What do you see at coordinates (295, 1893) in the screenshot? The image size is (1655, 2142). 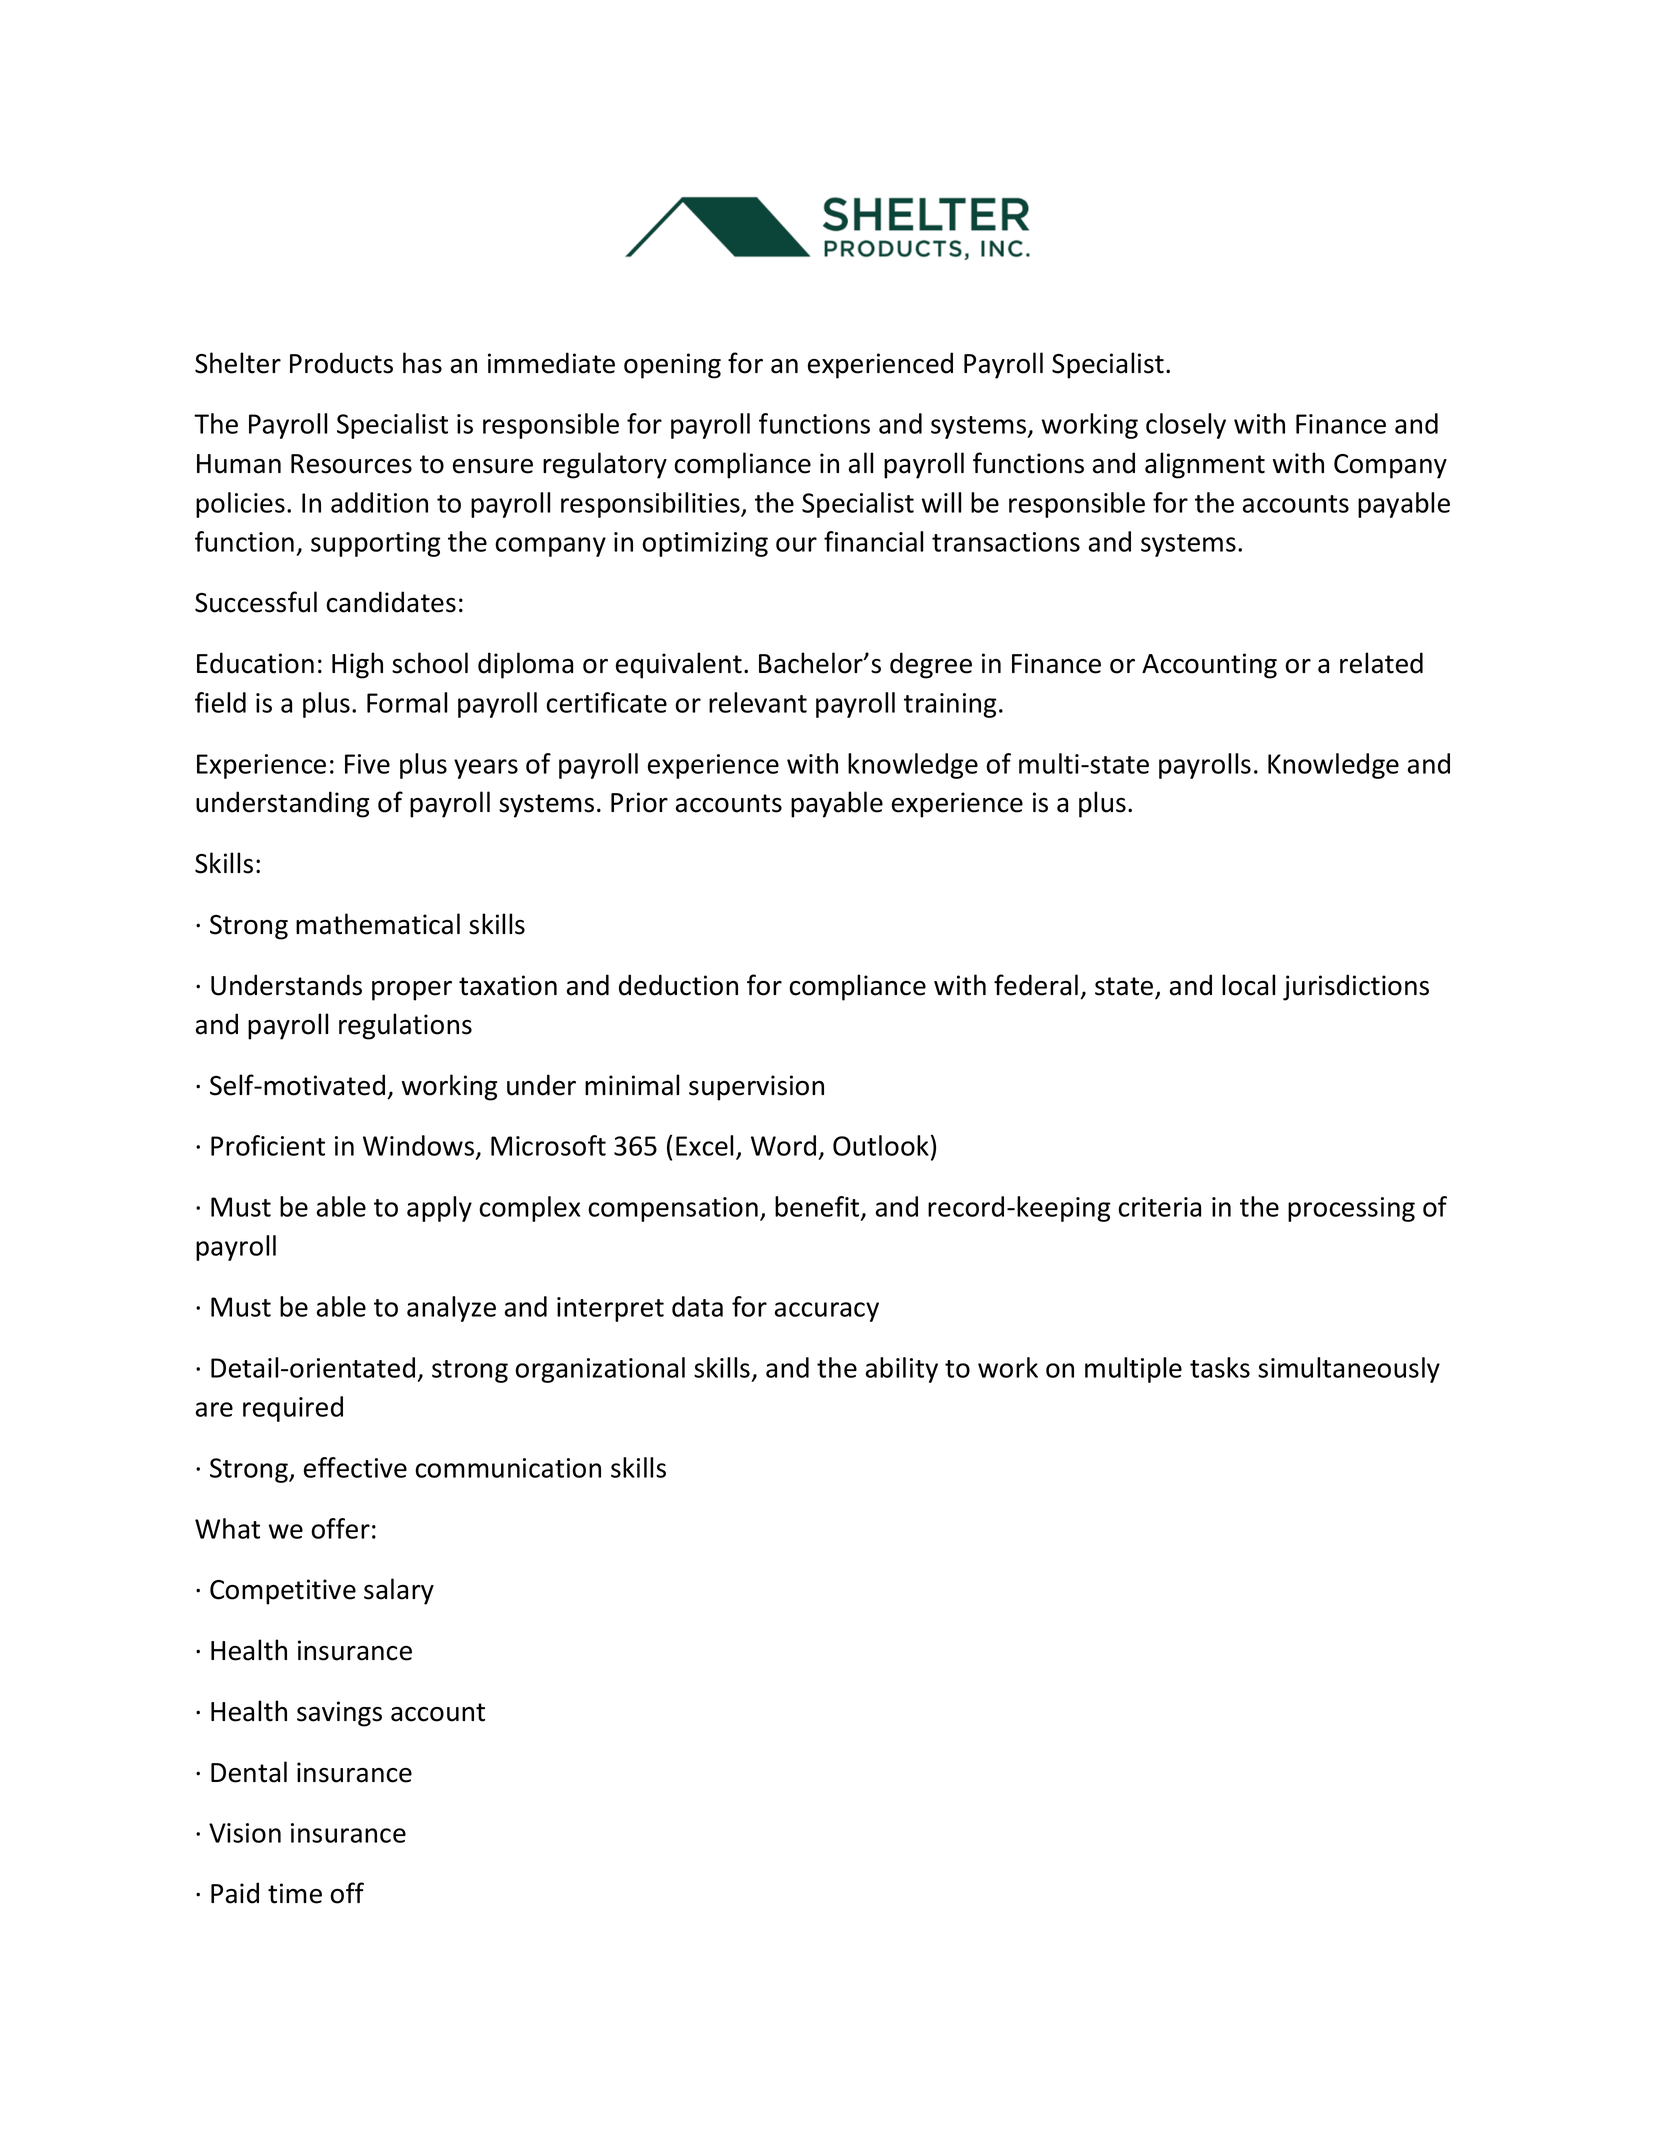 I see `time` at bounding box center [295, 1893].
